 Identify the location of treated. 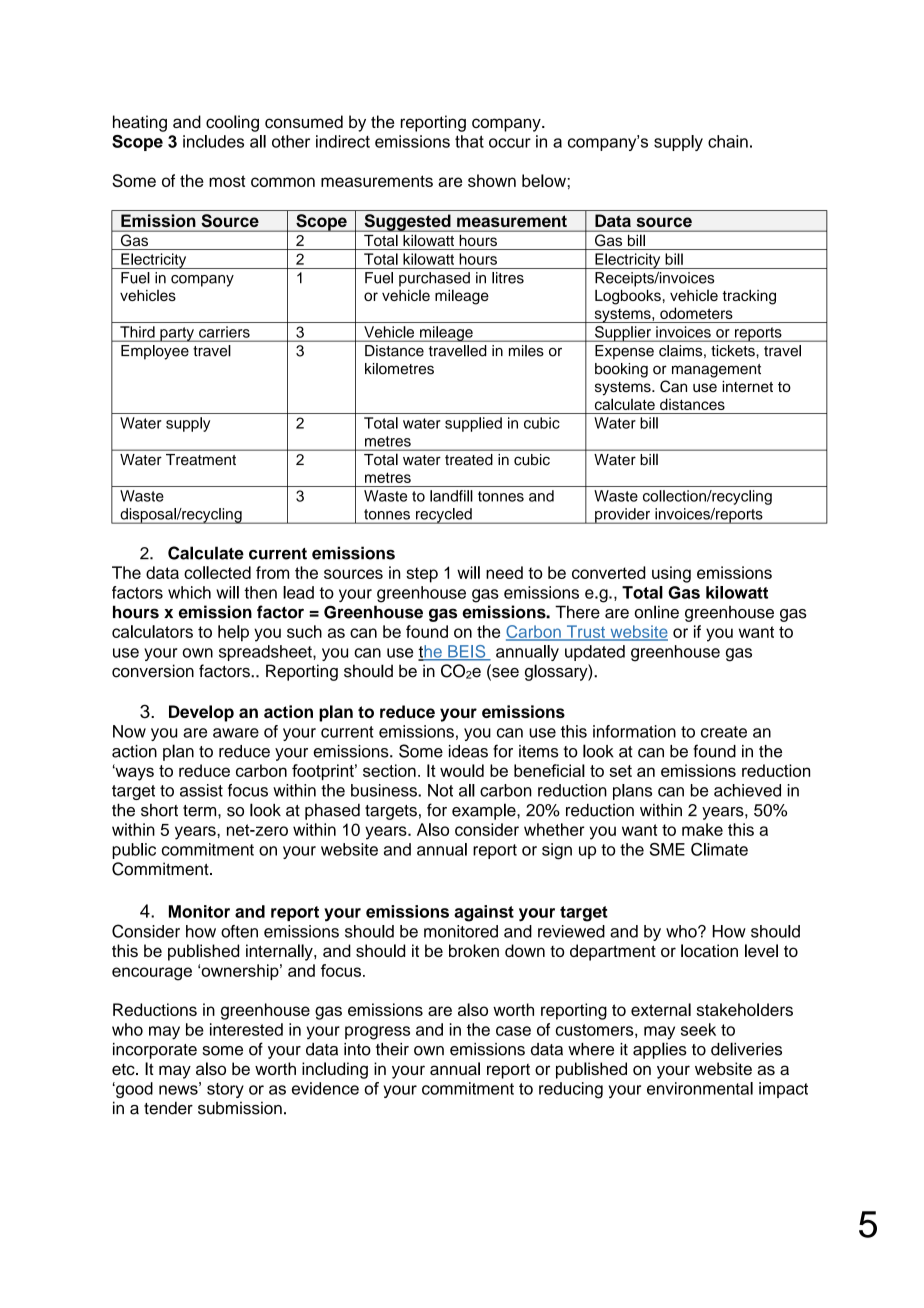
(468, 459).
